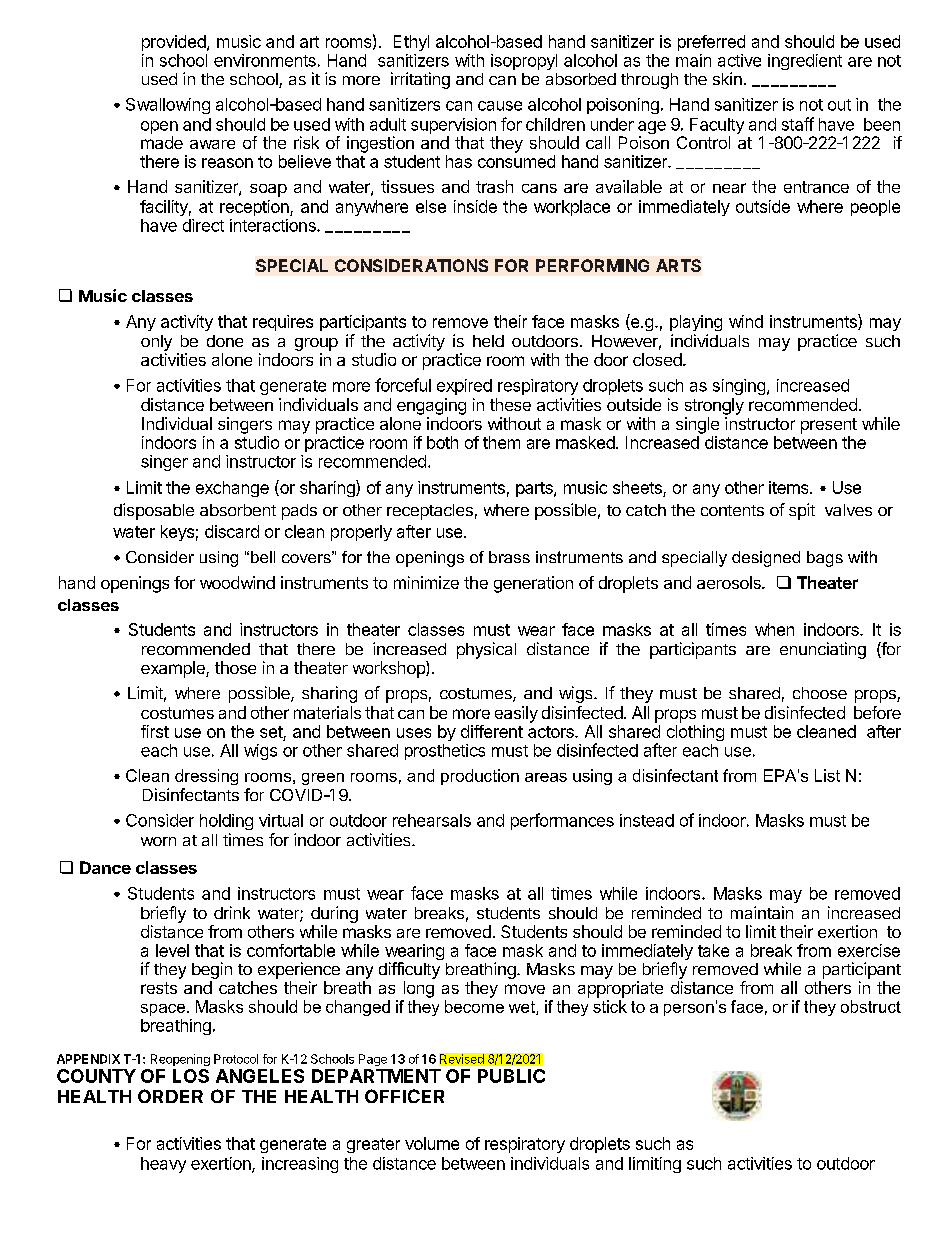 The width and height of the document is (952, 1233). Describe the element at coordinates (174, 669) in the document. I see `example` at that location.
